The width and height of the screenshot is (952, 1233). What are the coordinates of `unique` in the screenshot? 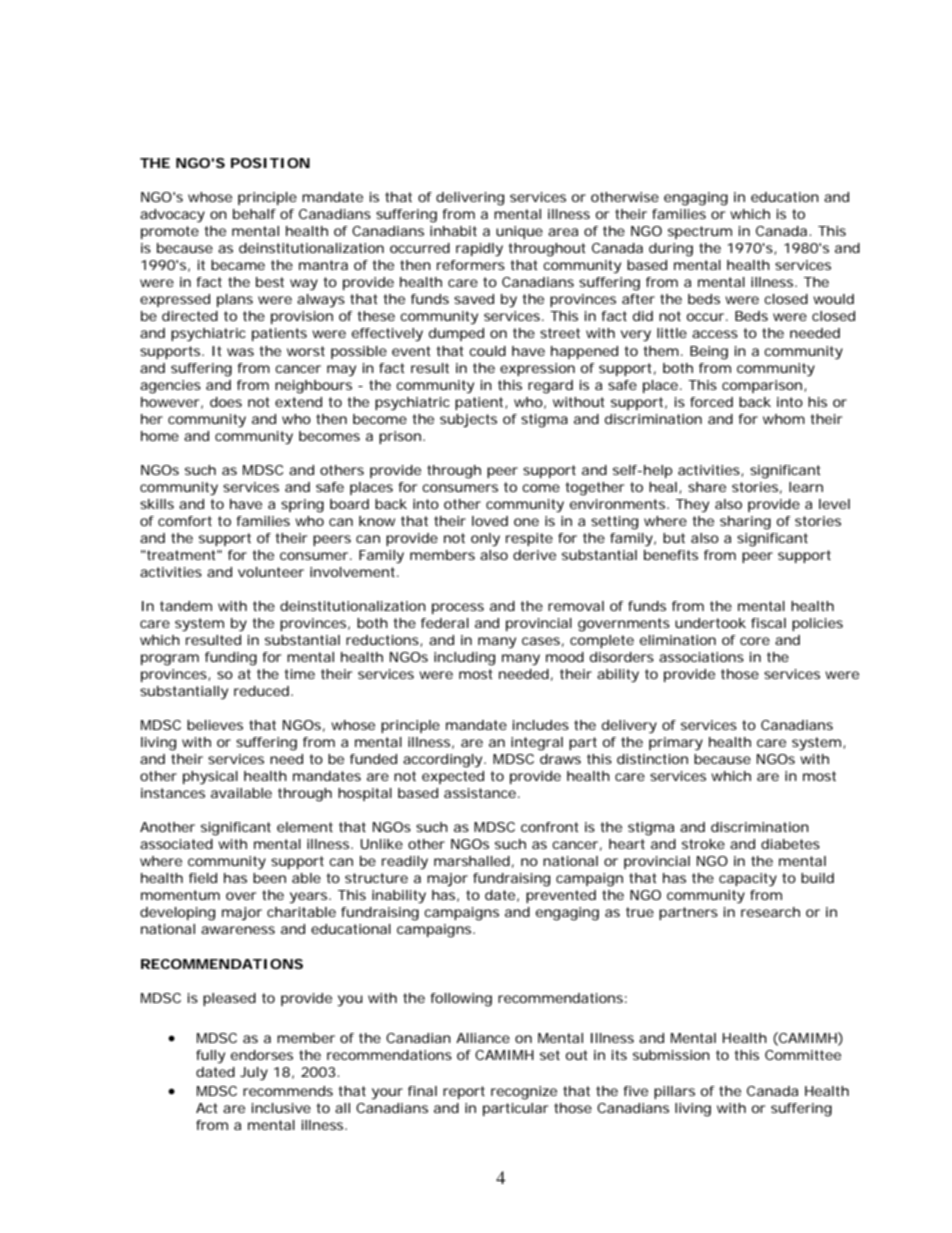 It's located at (519, 232).
